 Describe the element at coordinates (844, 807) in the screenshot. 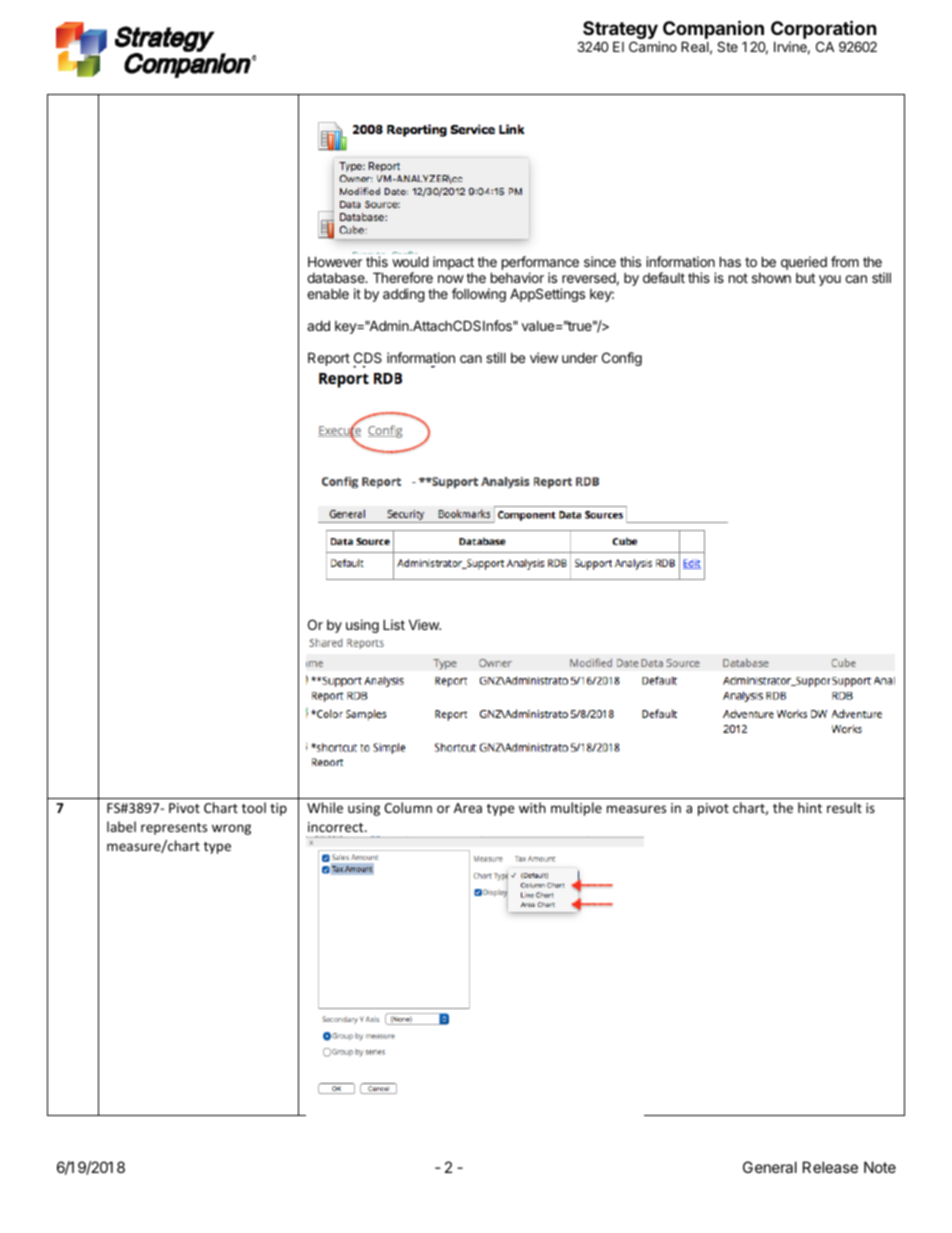

I see `result` at that location.
